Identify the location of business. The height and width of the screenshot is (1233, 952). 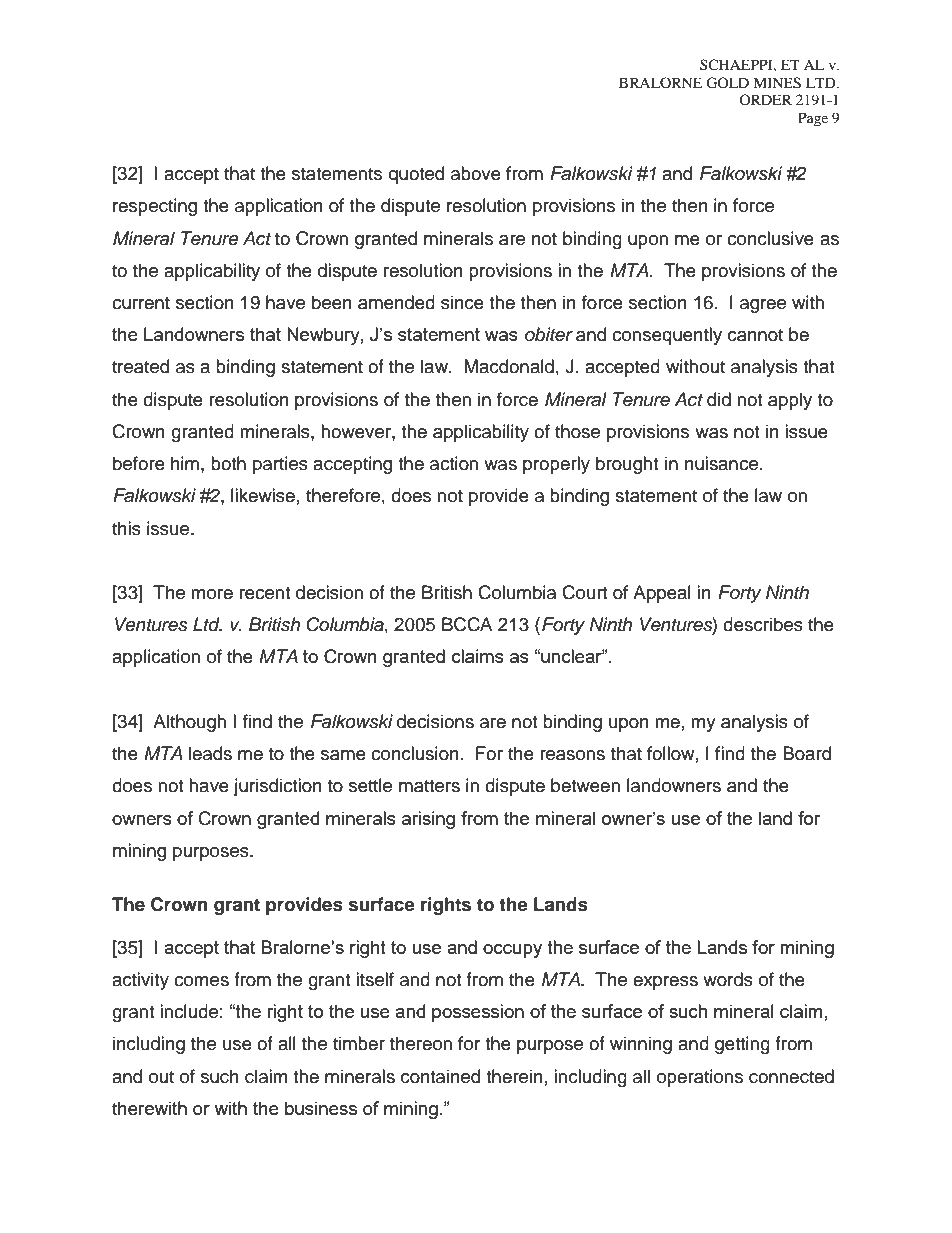
(321, 1108).
